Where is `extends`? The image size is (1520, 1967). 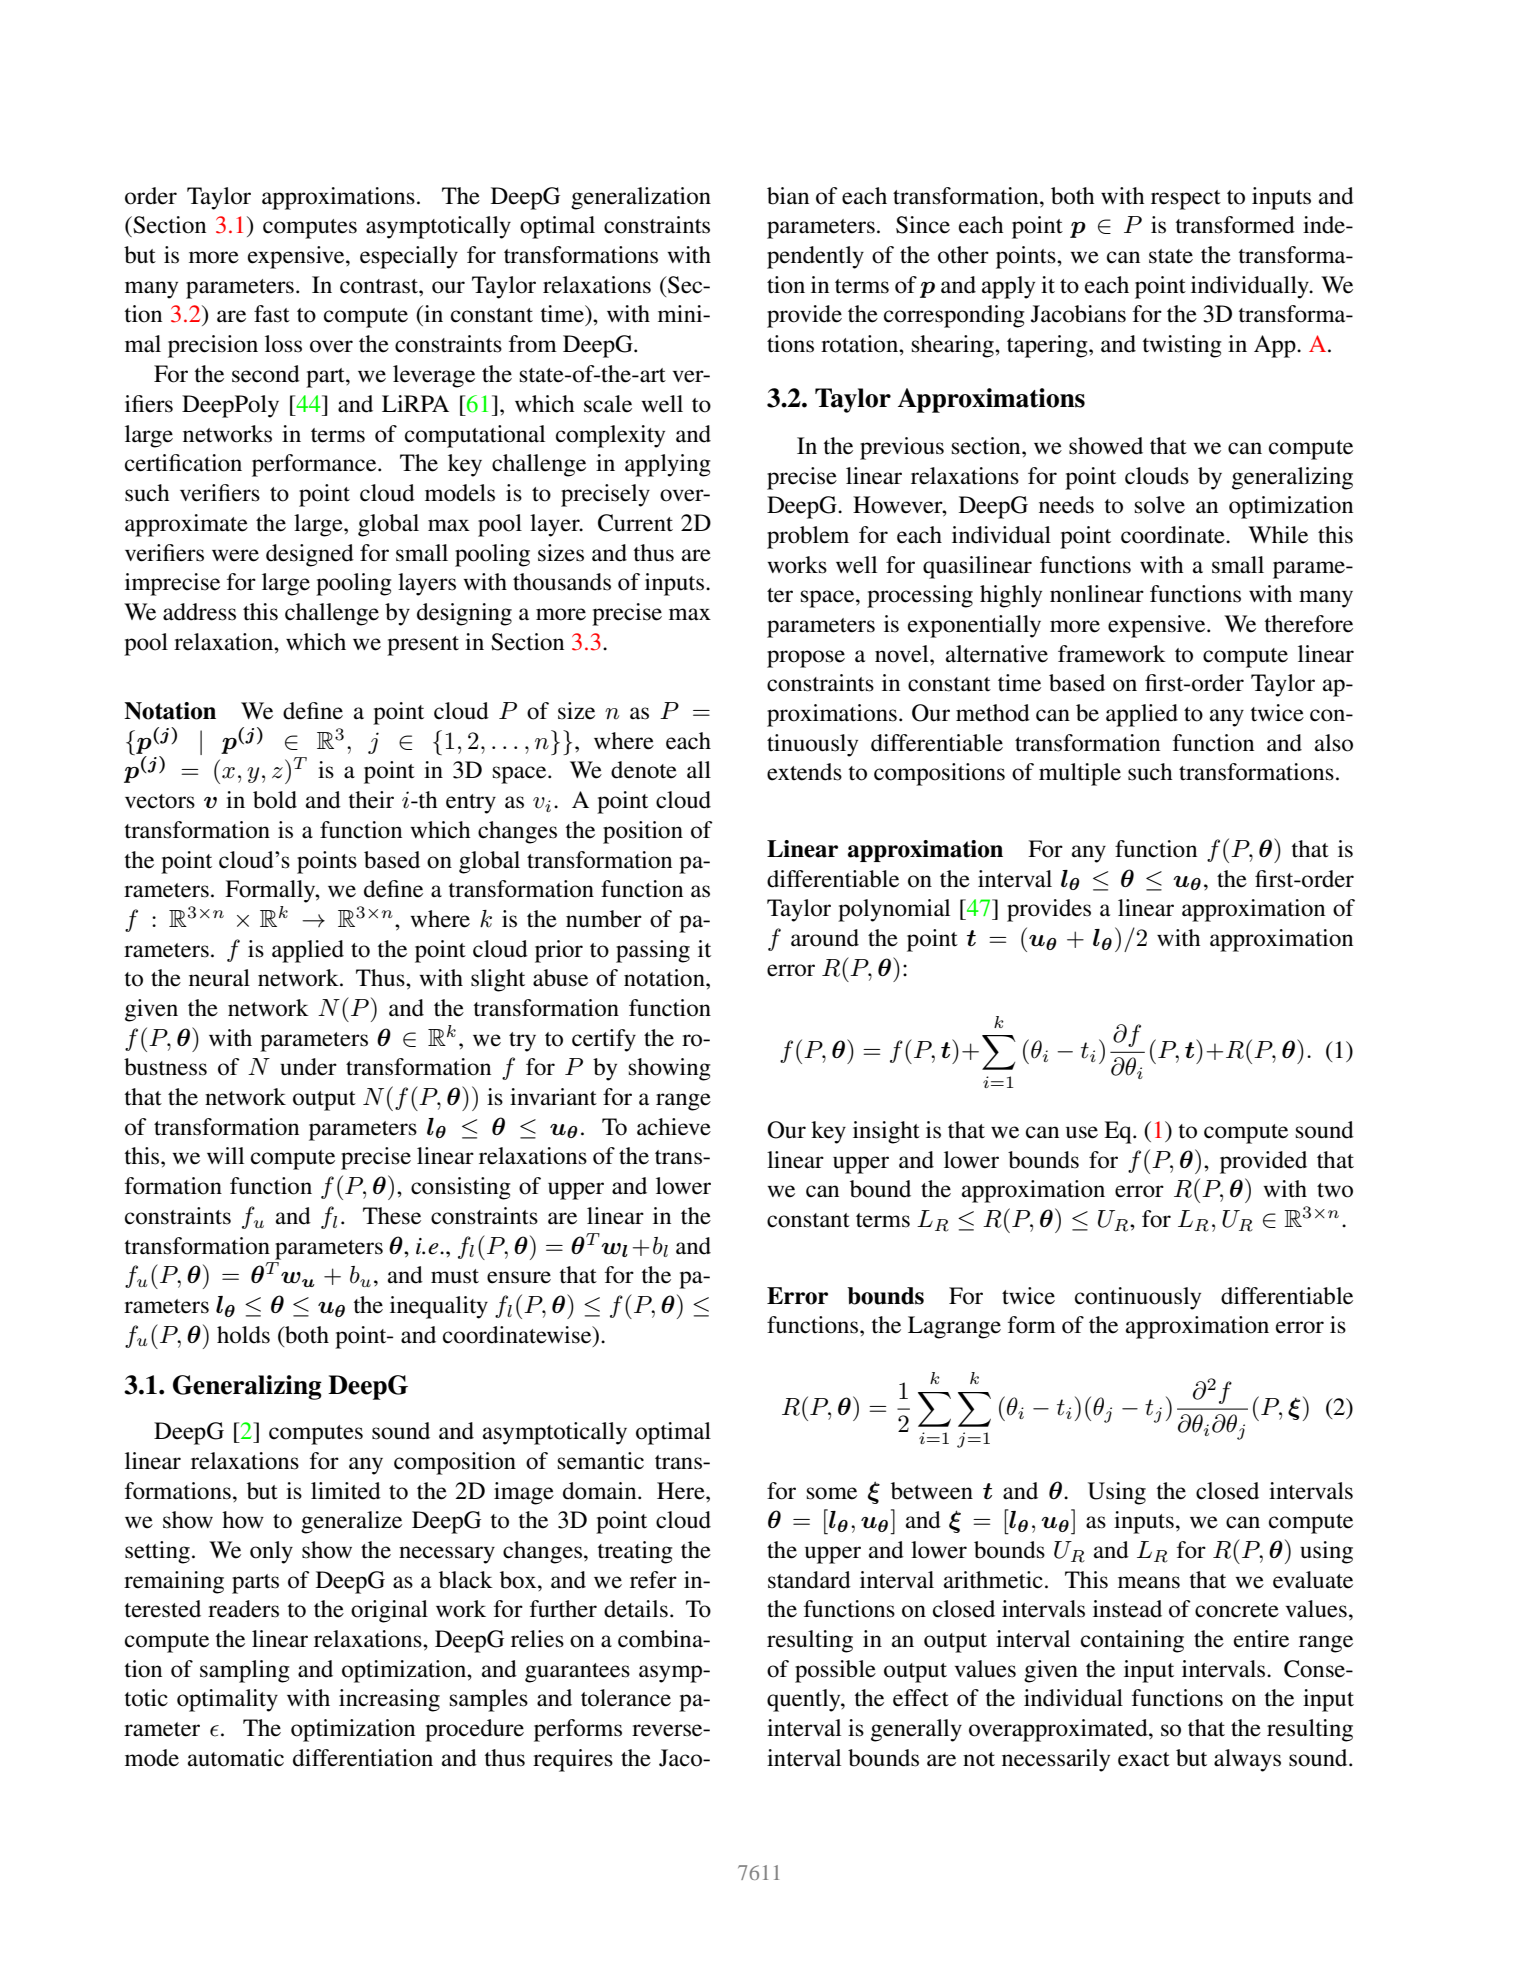 extends is located at coordinates (804, 772).
